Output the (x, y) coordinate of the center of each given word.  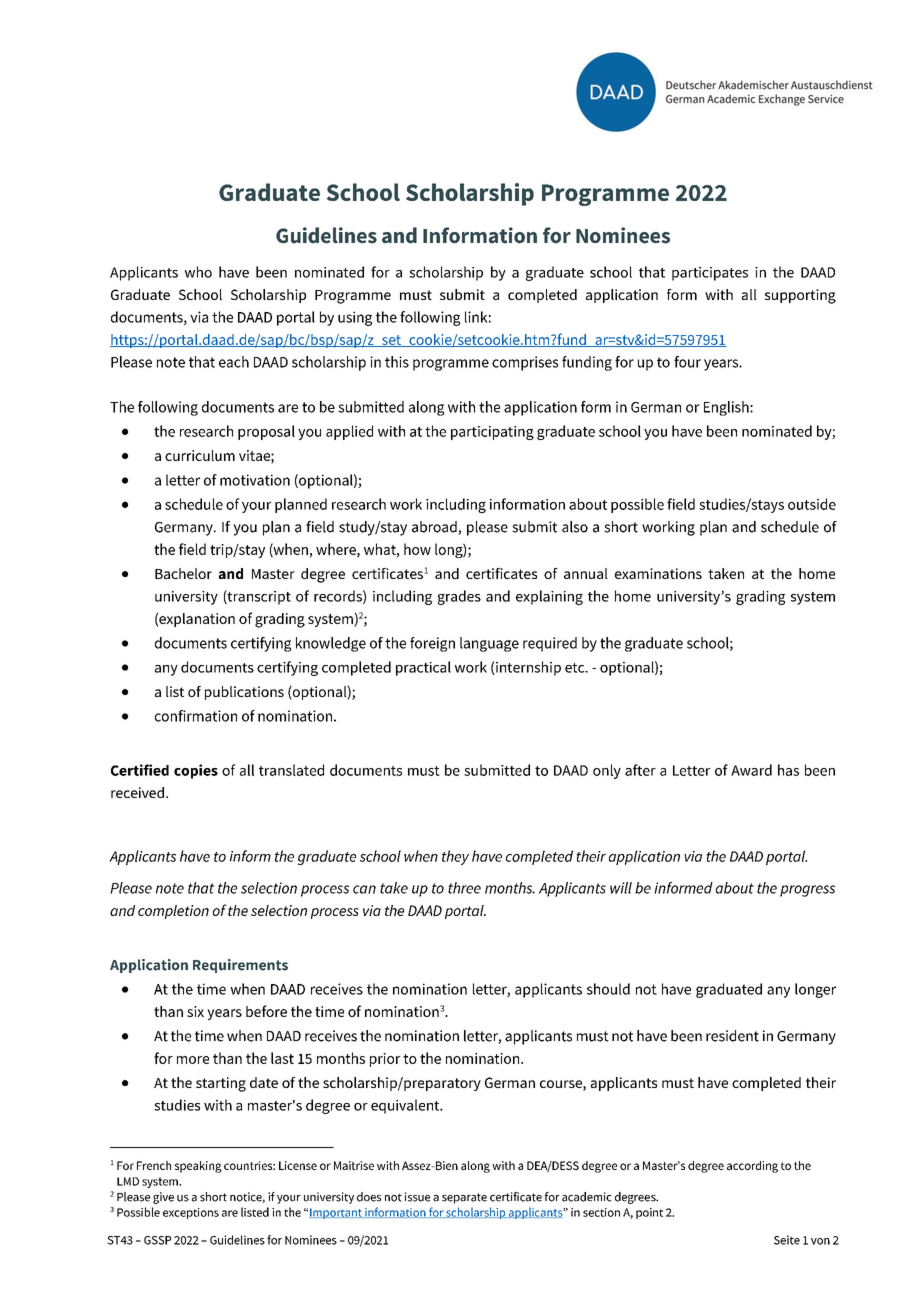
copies (196, 771)
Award (751, 770)
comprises (525, 363)
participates (710, 274)
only (607, 771)
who (198, 272)
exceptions (191, 1213)
